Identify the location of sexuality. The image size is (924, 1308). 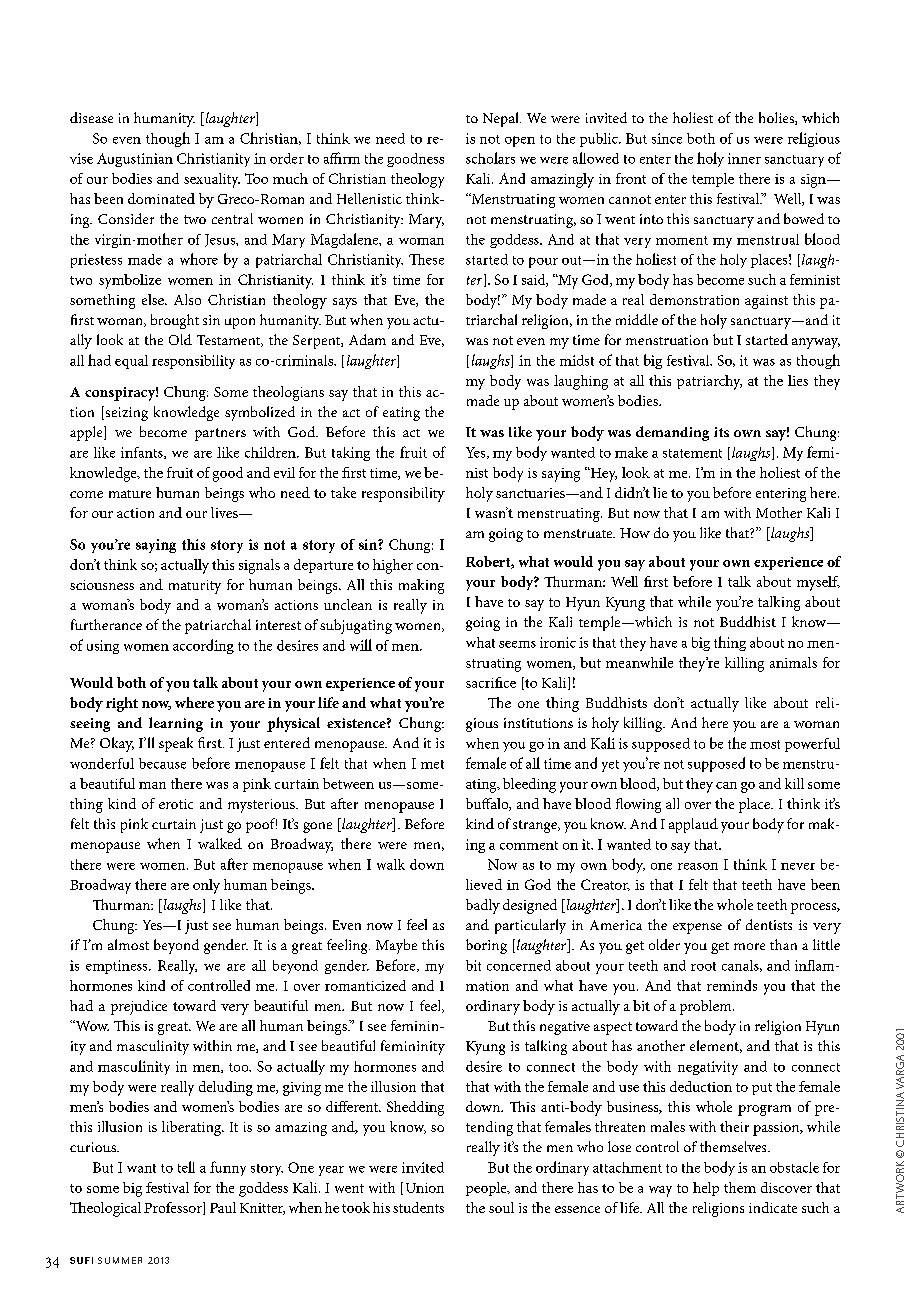
(212, 180).
